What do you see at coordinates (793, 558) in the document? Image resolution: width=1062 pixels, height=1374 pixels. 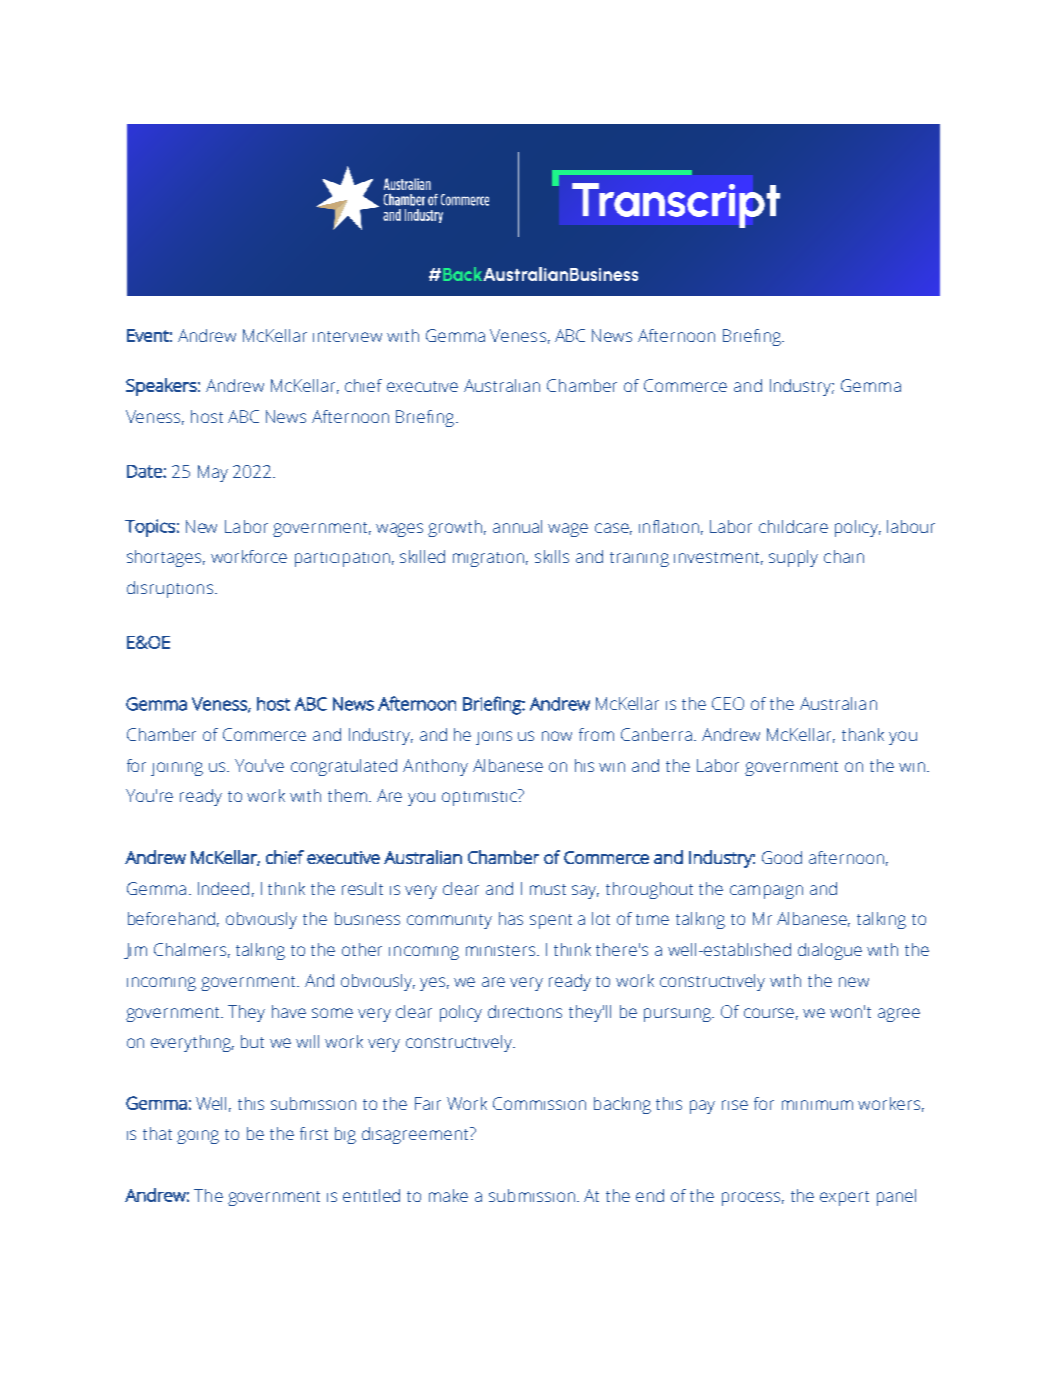 I see `supply` at bounding box center [793, 558].
